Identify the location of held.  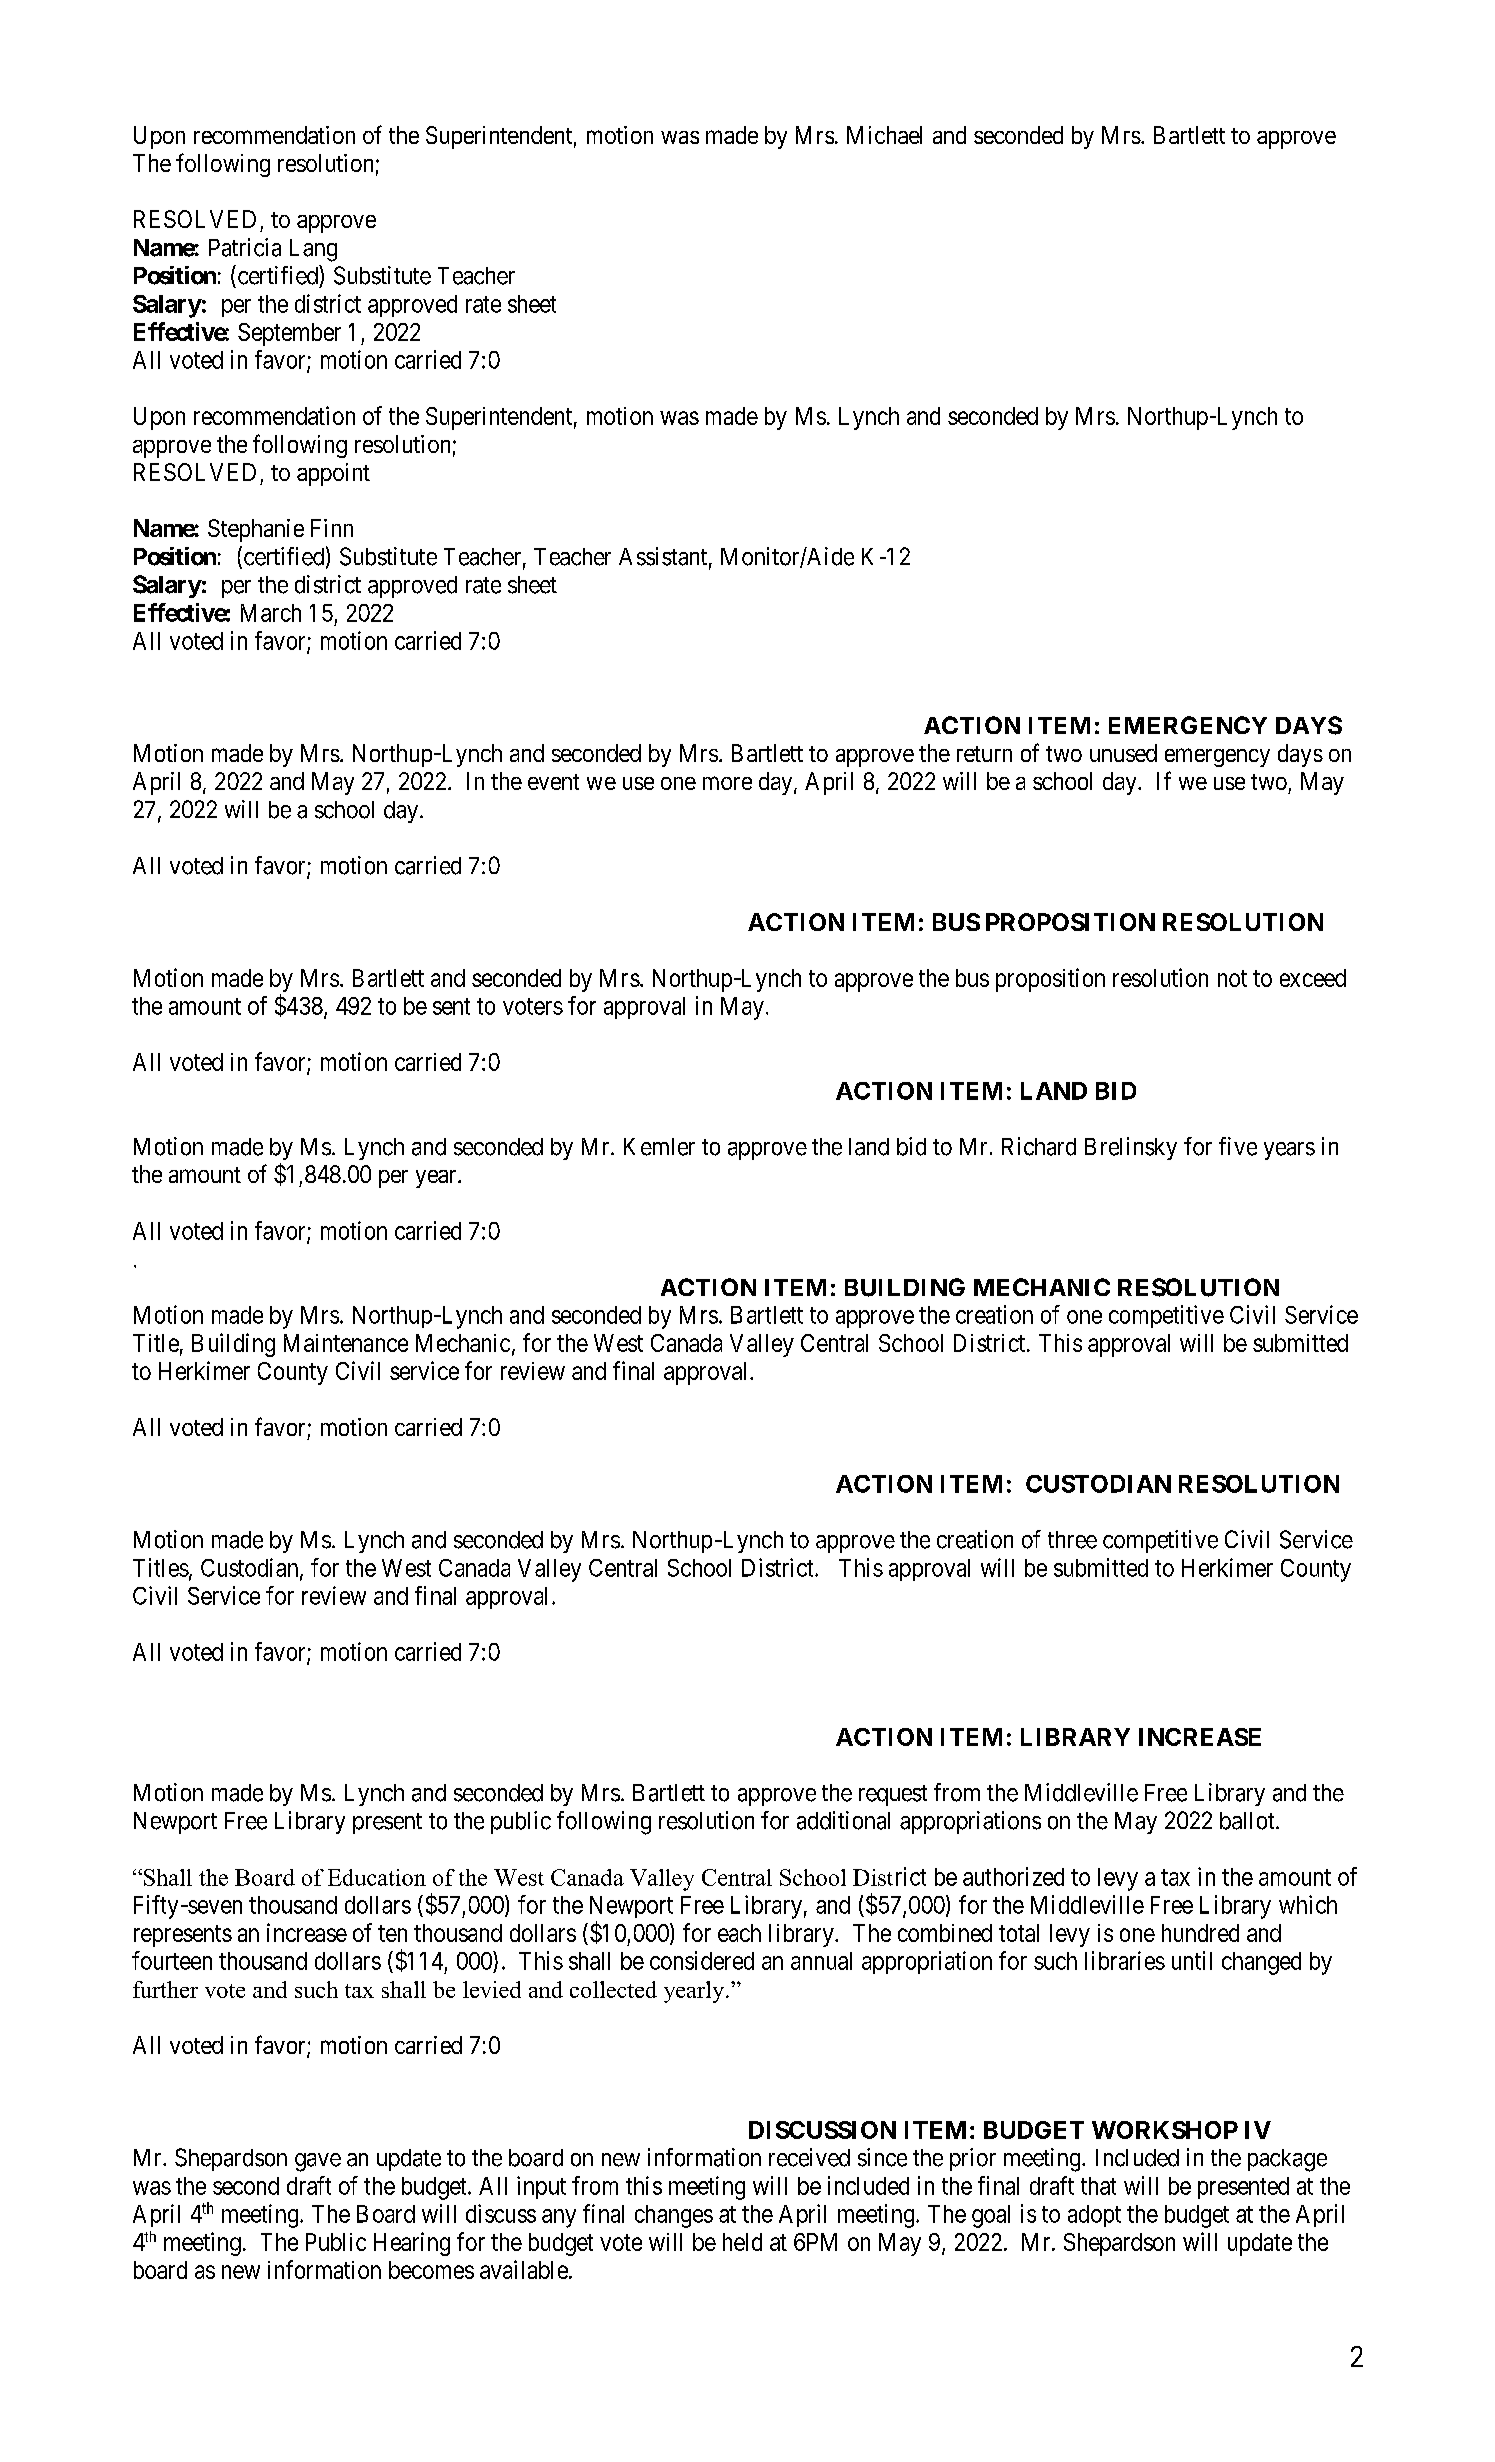
(742, 2242).
